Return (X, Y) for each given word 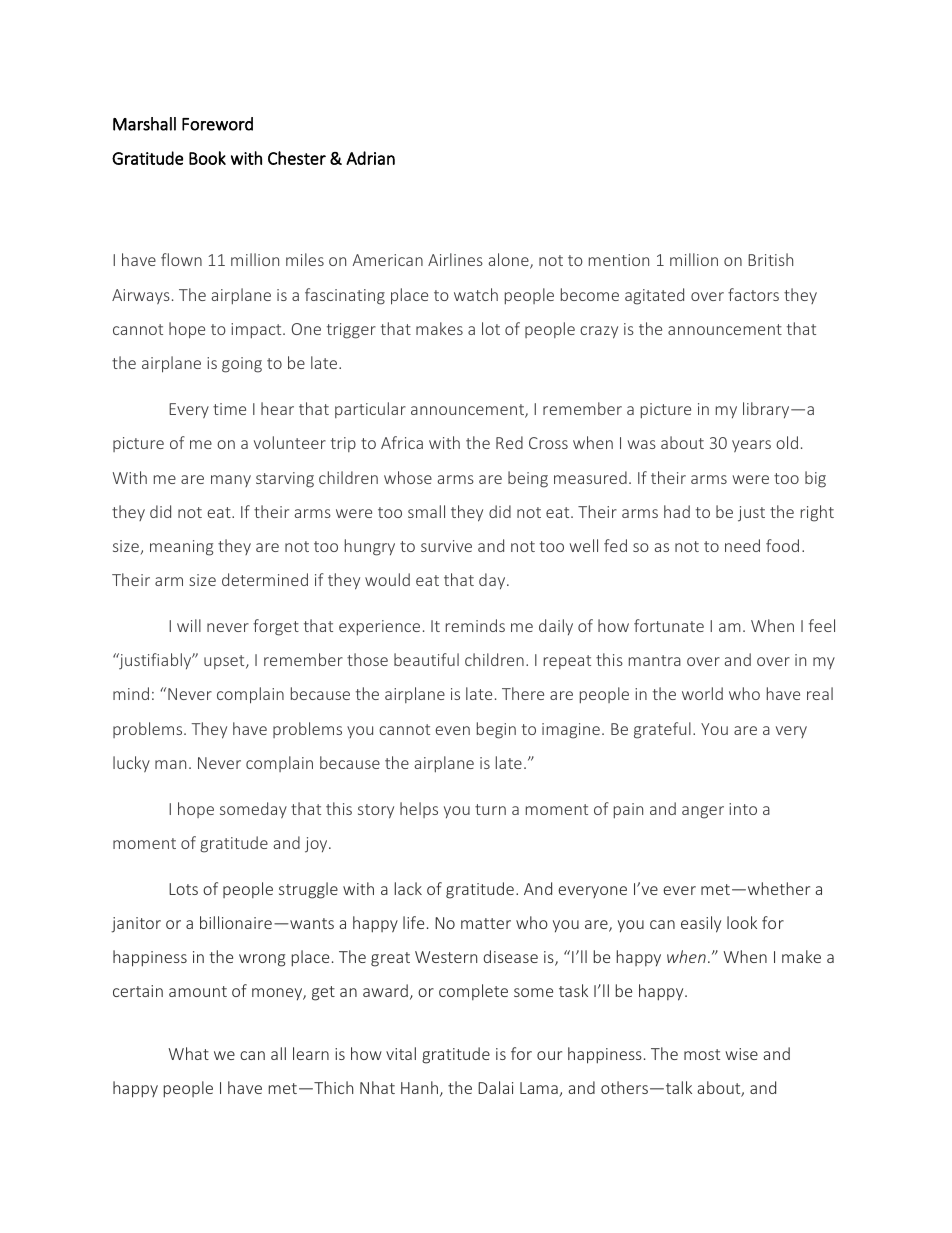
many (231, 481)
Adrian (370, 158)
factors (753, 294)
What (189, 1053)
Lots (183, 889)
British (770, 259)
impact (257, 331)
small (426, 511)
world (702, 693)
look (742, 922)
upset (225, 662)
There (523, 693)
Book (207, 158)
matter (486, 923)
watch (476, 294)
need (742, 545)
